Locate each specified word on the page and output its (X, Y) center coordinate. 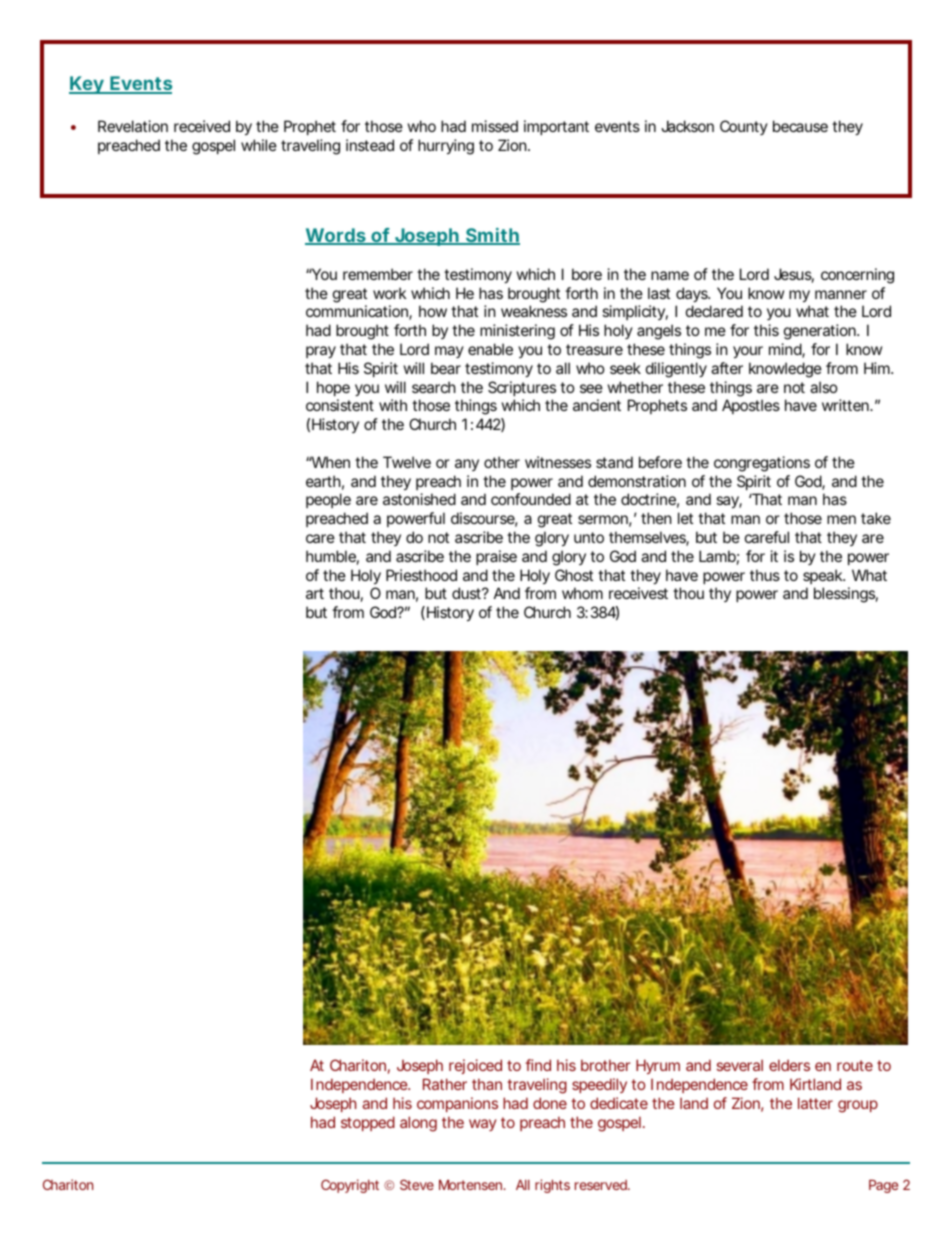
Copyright (350, 1186)
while (259, 145)
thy (720, 594)
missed (495, 126)
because (800, 126)
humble (331, 556)
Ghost (574, 575)
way (482, 1125)
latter (815, 1103)
